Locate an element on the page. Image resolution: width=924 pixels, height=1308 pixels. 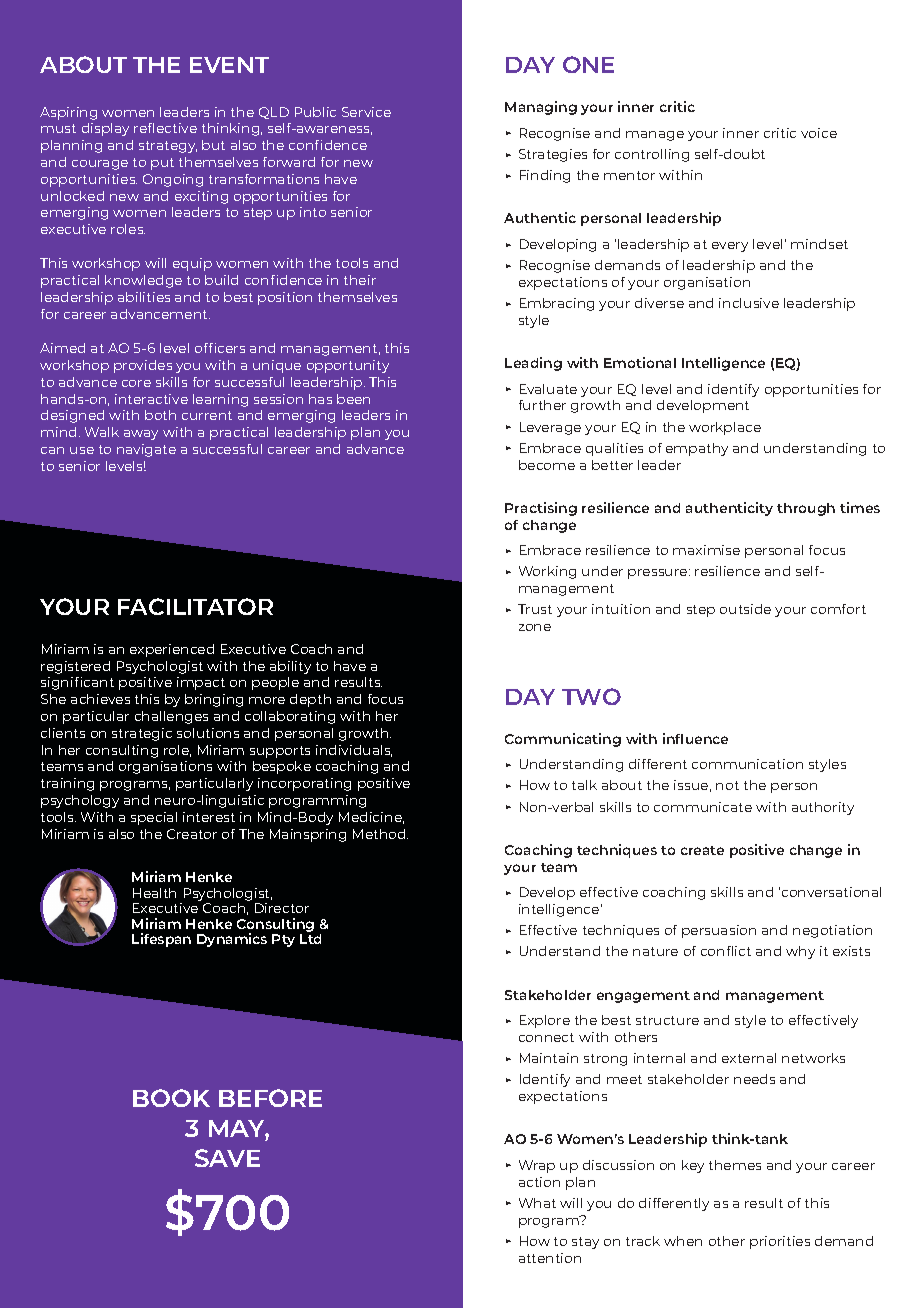
reflective is located at coordinates (165, 128).
